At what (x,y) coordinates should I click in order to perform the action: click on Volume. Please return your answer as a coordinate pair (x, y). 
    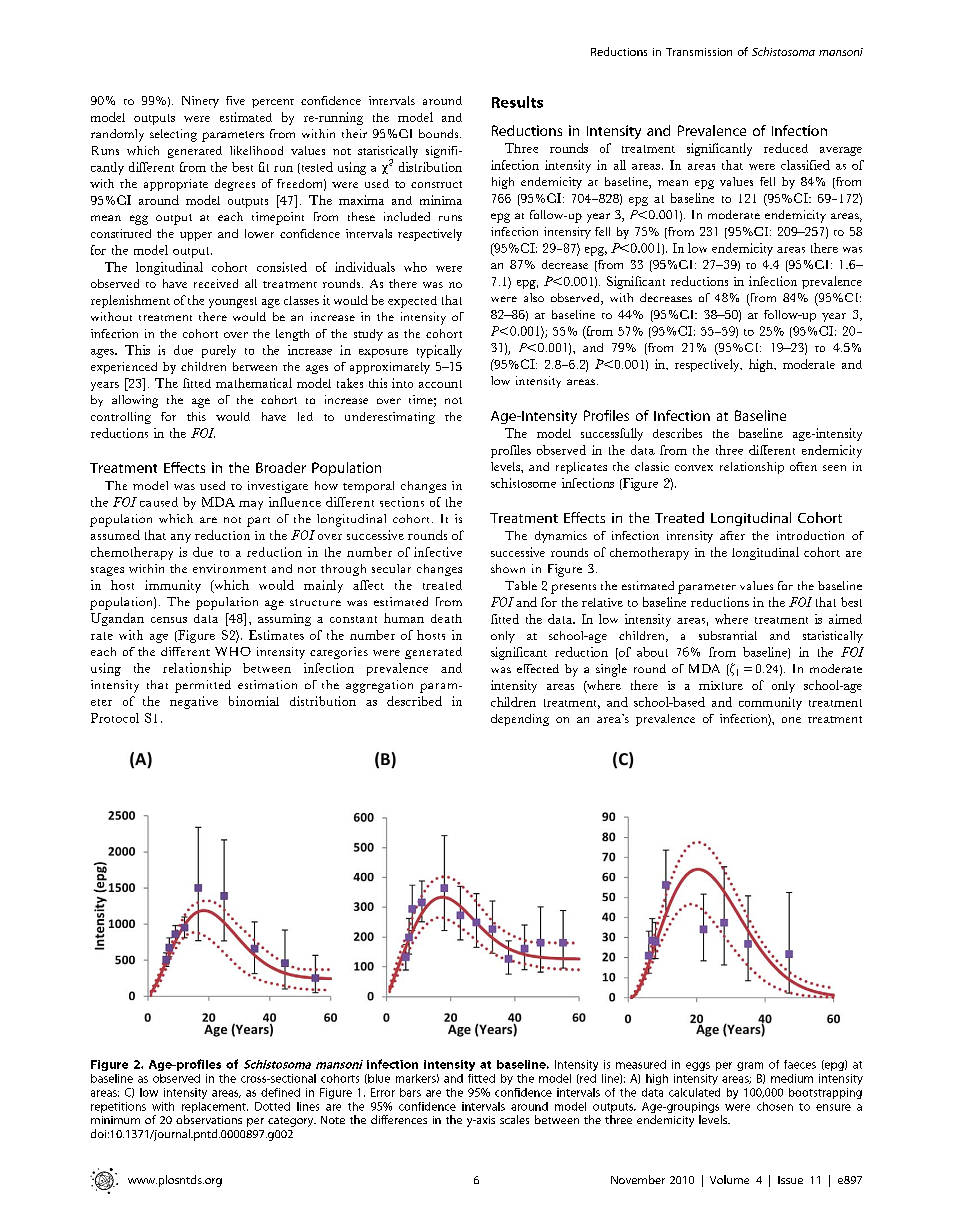
    Looking at the image, I should click on (729, 1179).
